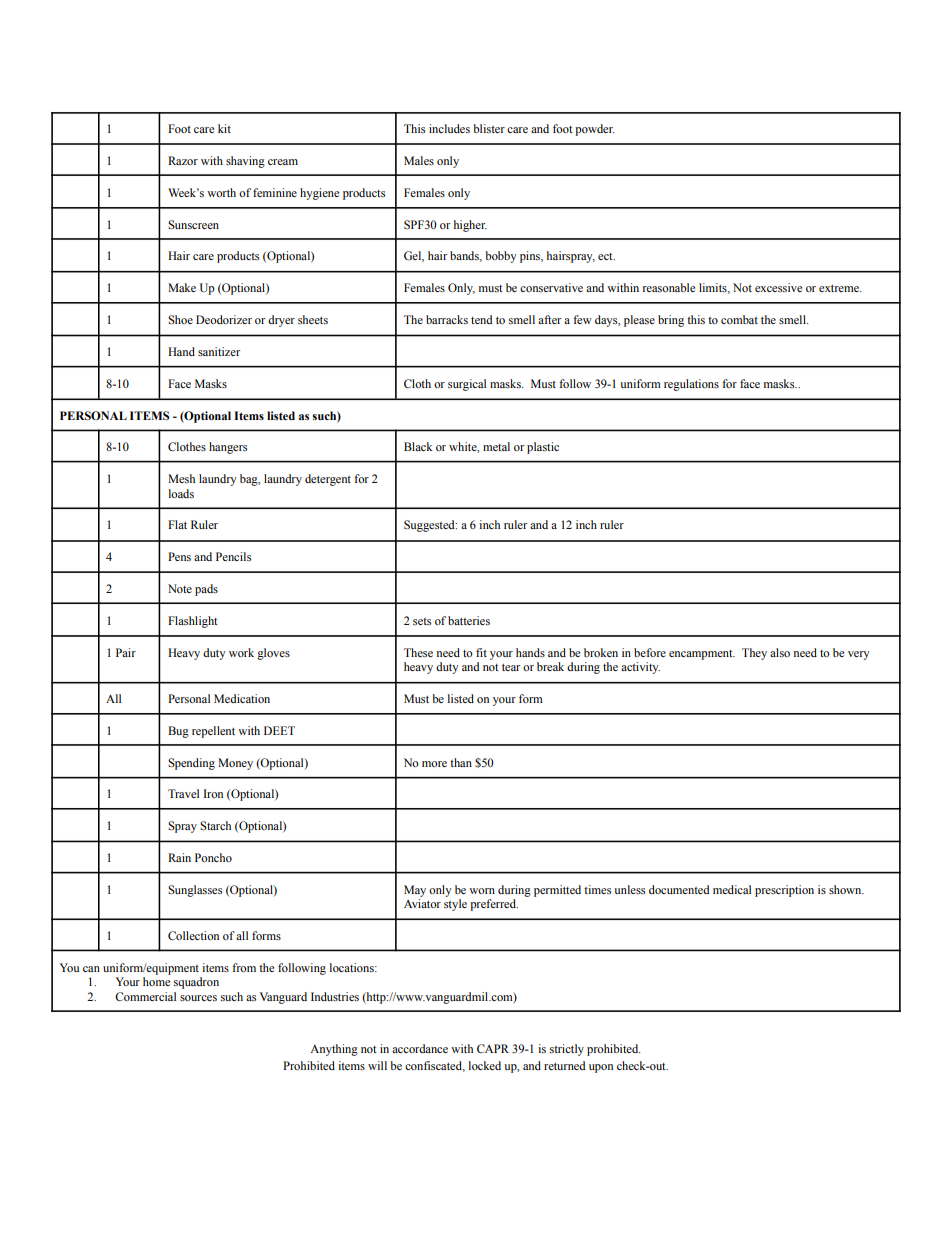  I want to click on powder, so click(594, 130).
